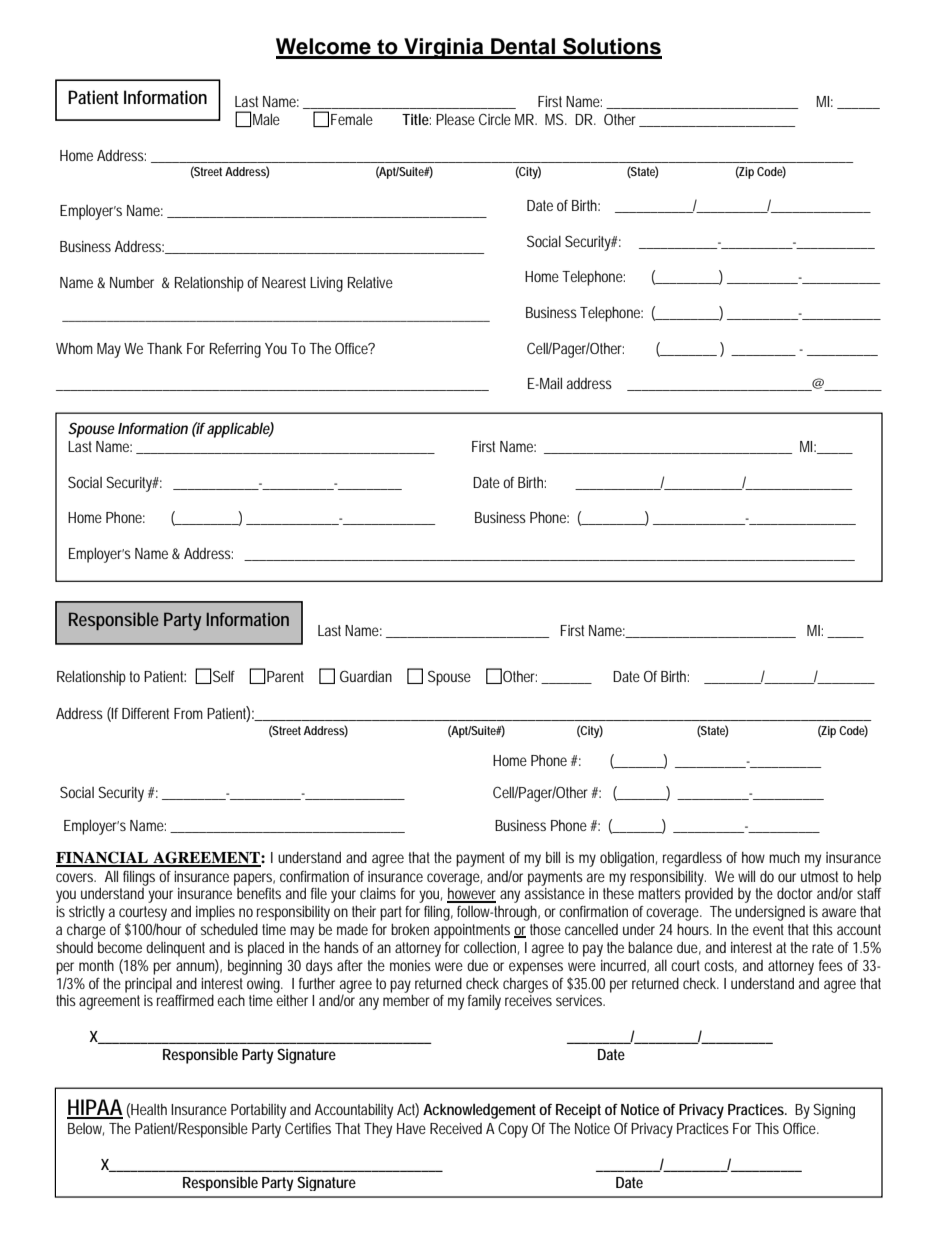 This screenshot has width=952, height=1233. Describe the element at coordinates (455, 119) in the screenshot. I see `Please` at that location.
